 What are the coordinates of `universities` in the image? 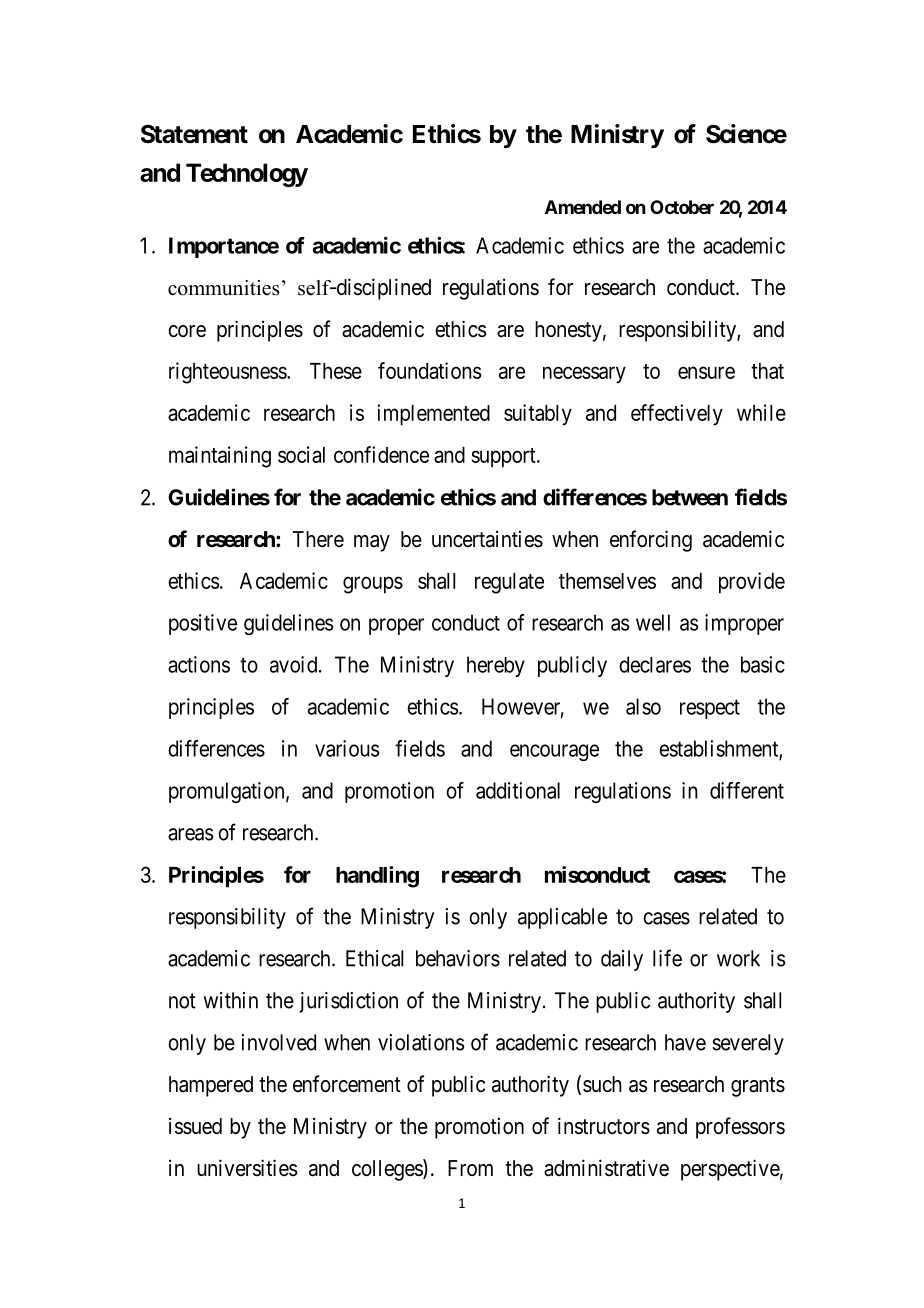 It's located at (247, 1168).
